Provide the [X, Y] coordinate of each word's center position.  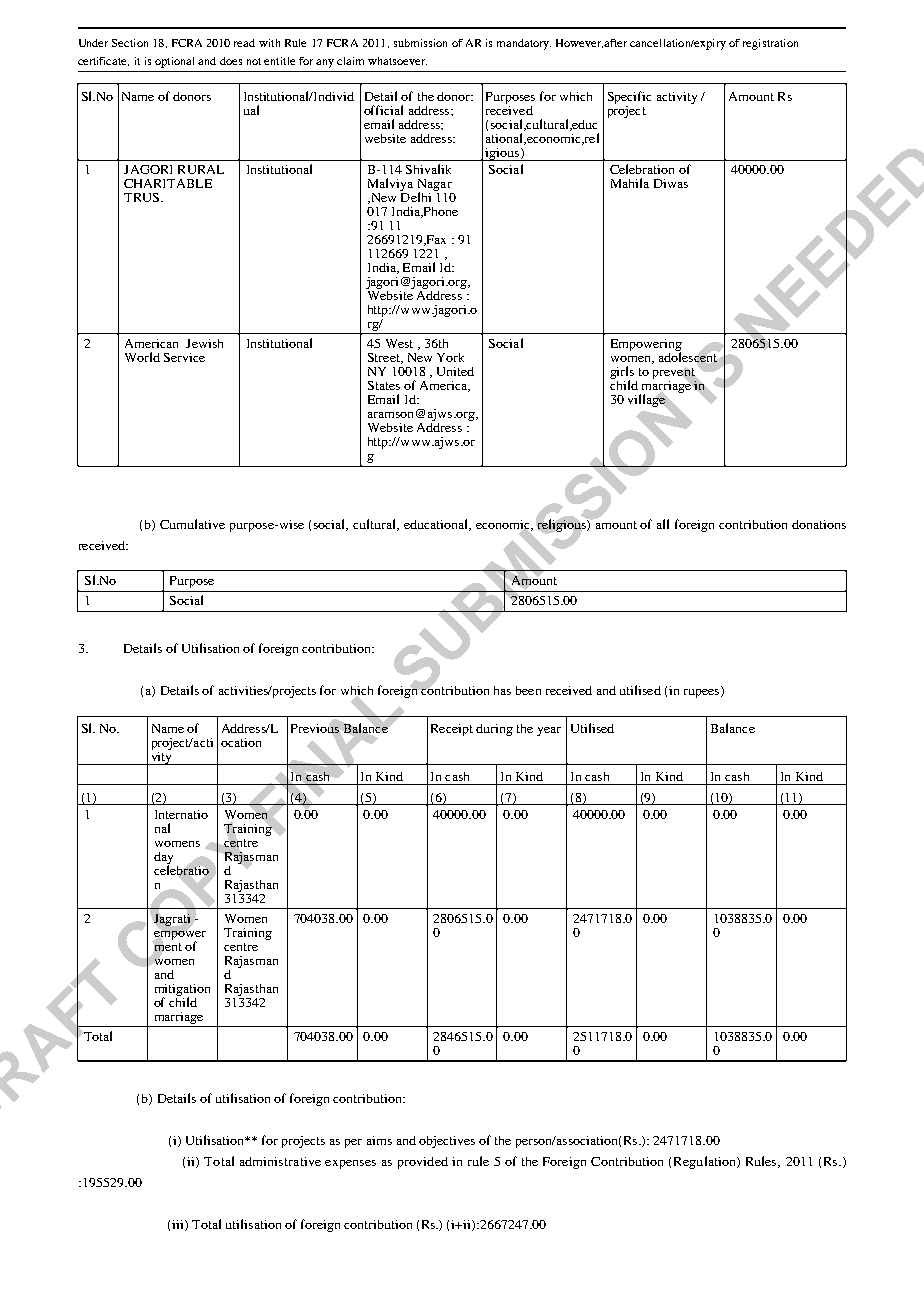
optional [174, 62]
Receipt [452, 730]
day [163, 859]
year [549, 731]
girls [622, 373]
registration [770, 44]
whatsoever [397, 61]
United [455, 371]
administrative [280, 1161]
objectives [447, 1142]
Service [184, 357]
